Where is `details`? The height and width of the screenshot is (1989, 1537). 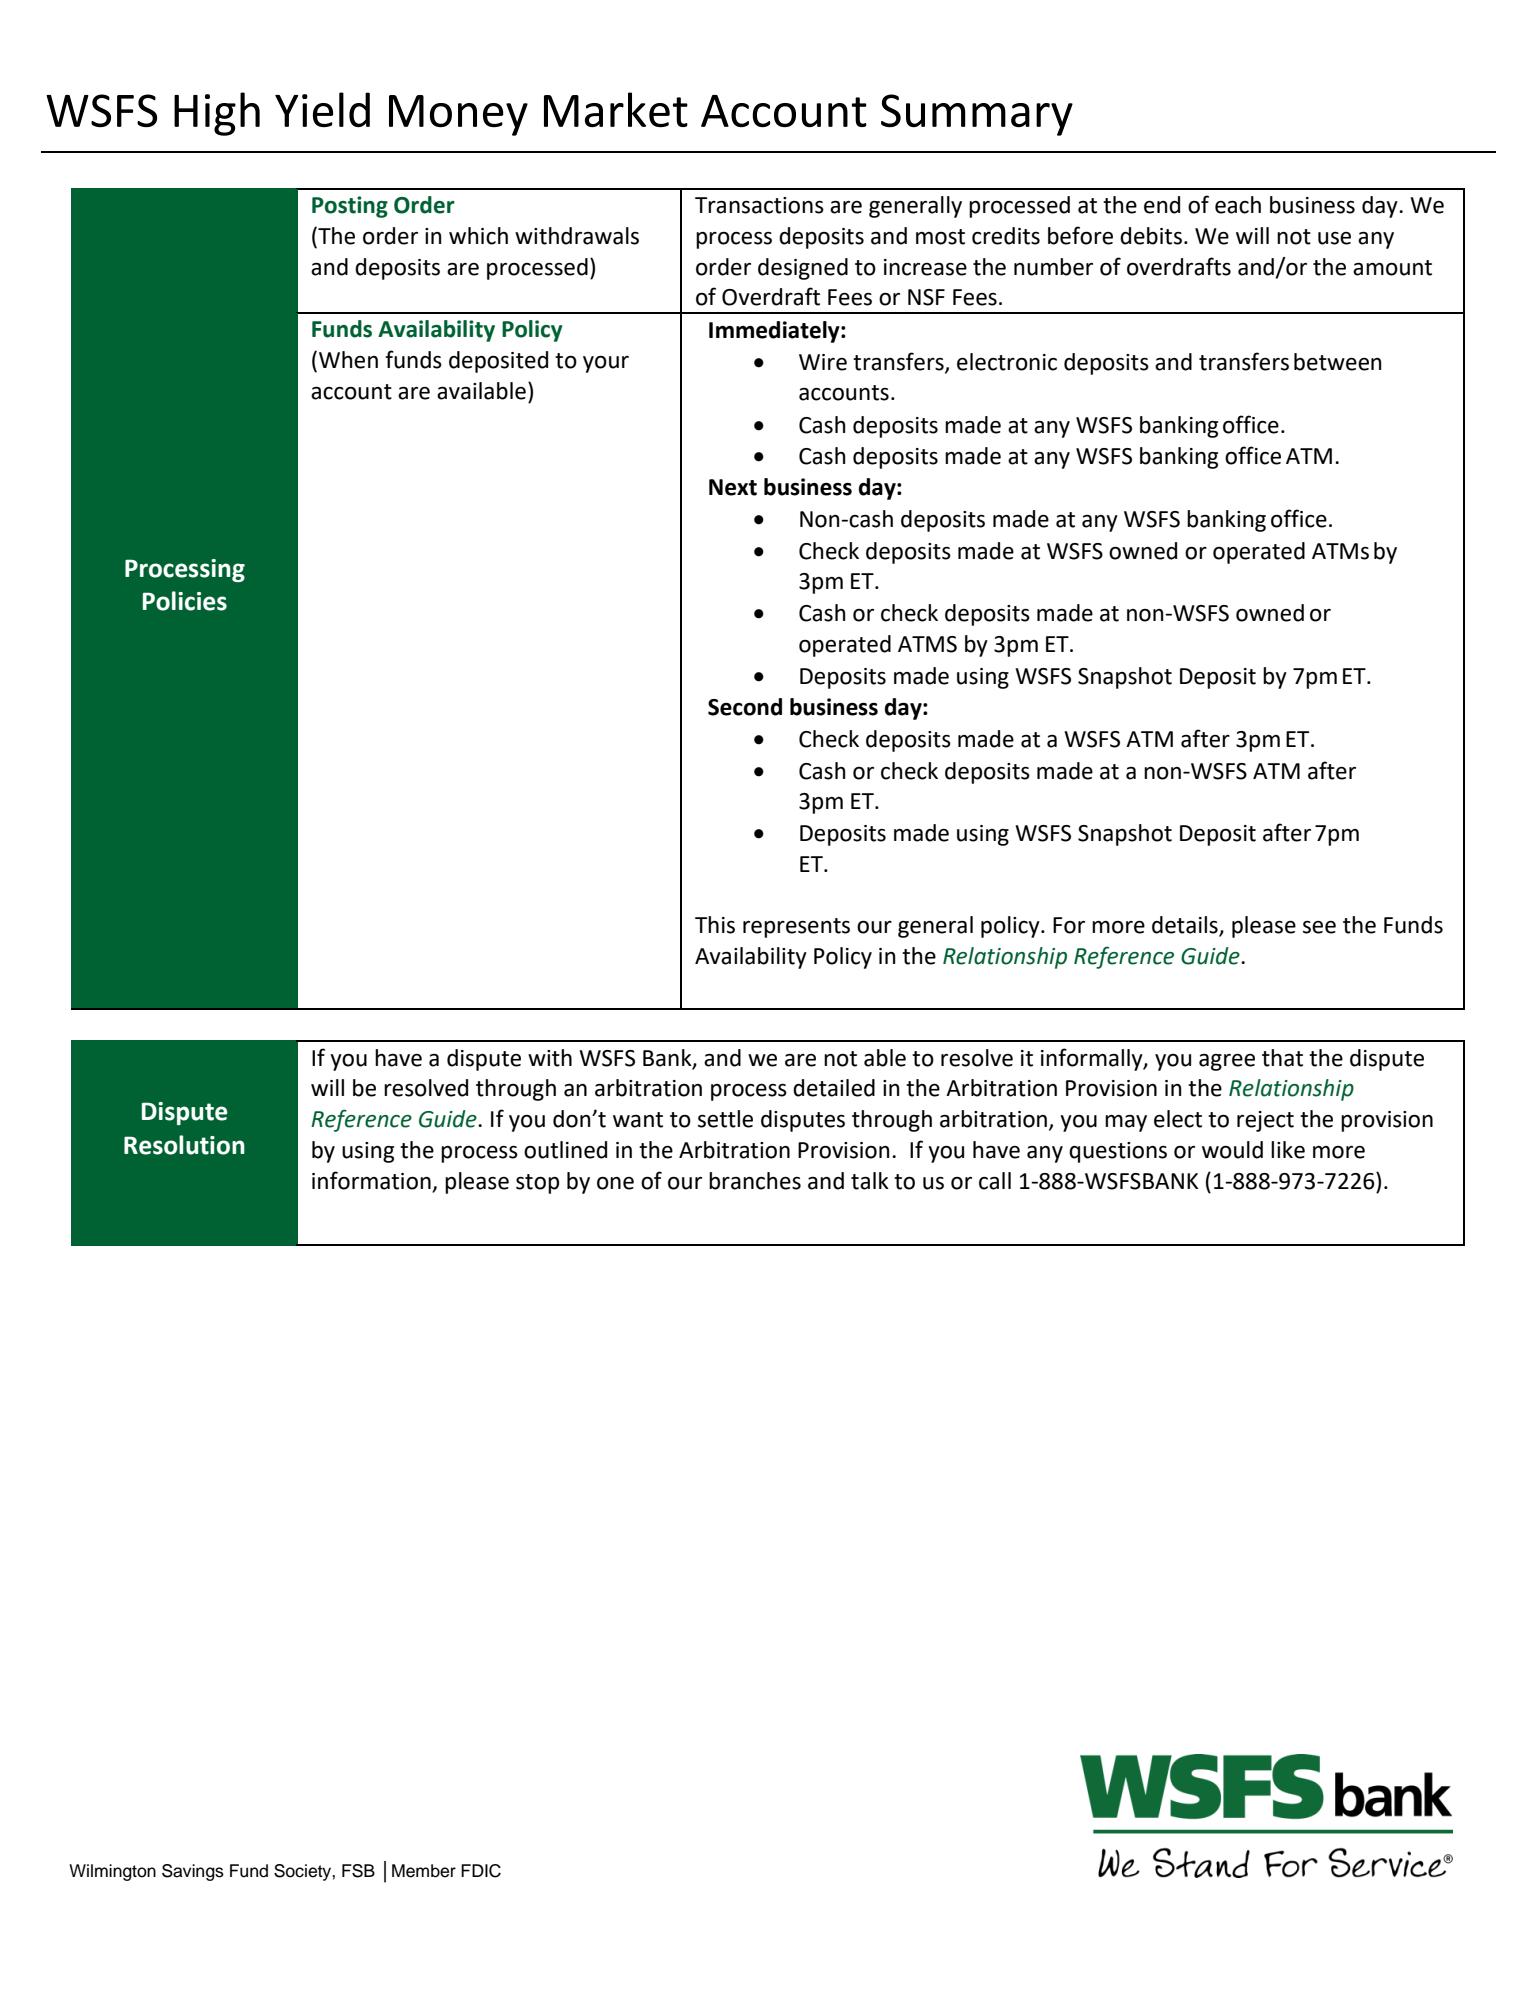 details is located at coordinates (1186, 926).
